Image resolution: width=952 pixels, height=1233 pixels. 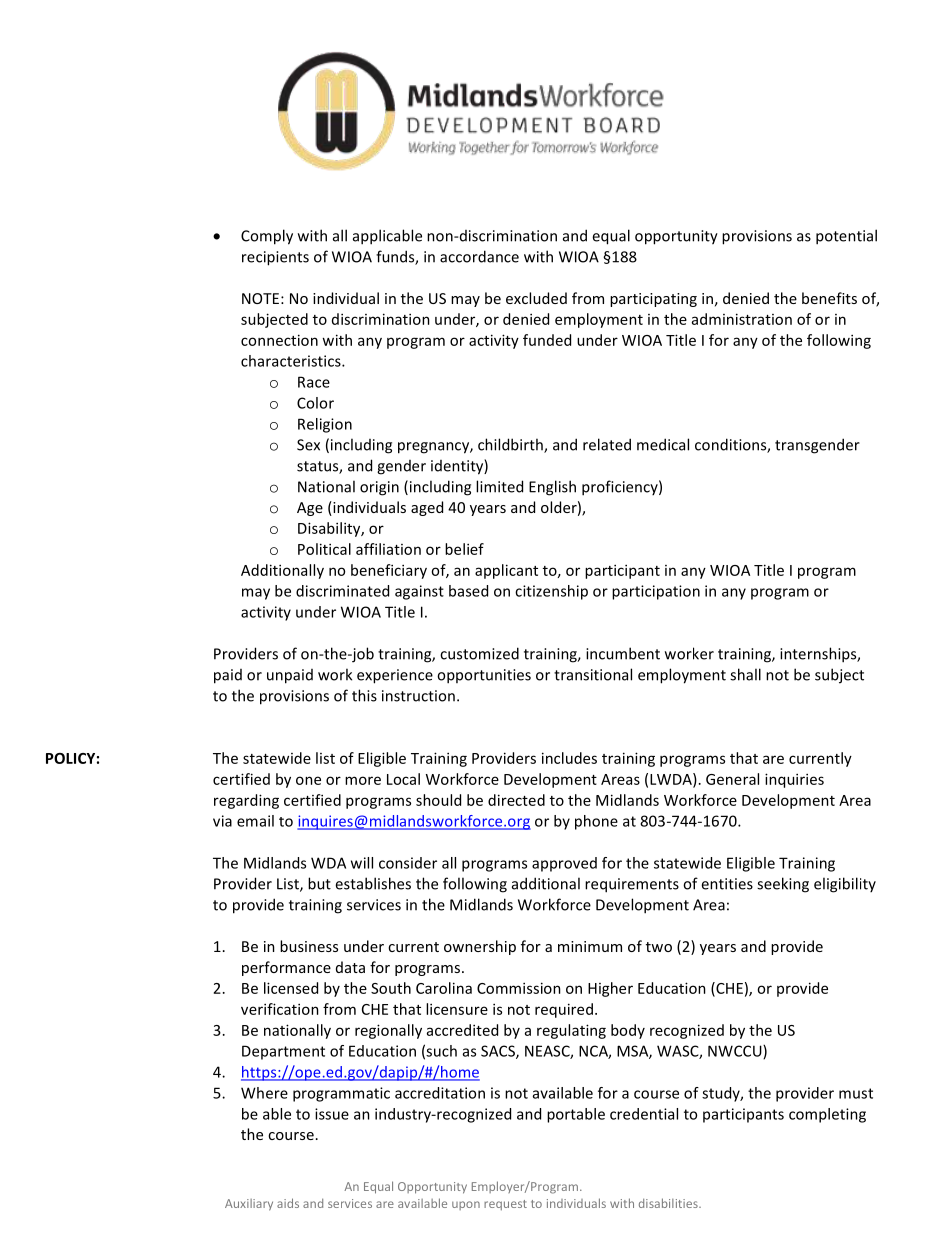 I want to click on two, so click(x=659, y=947).
